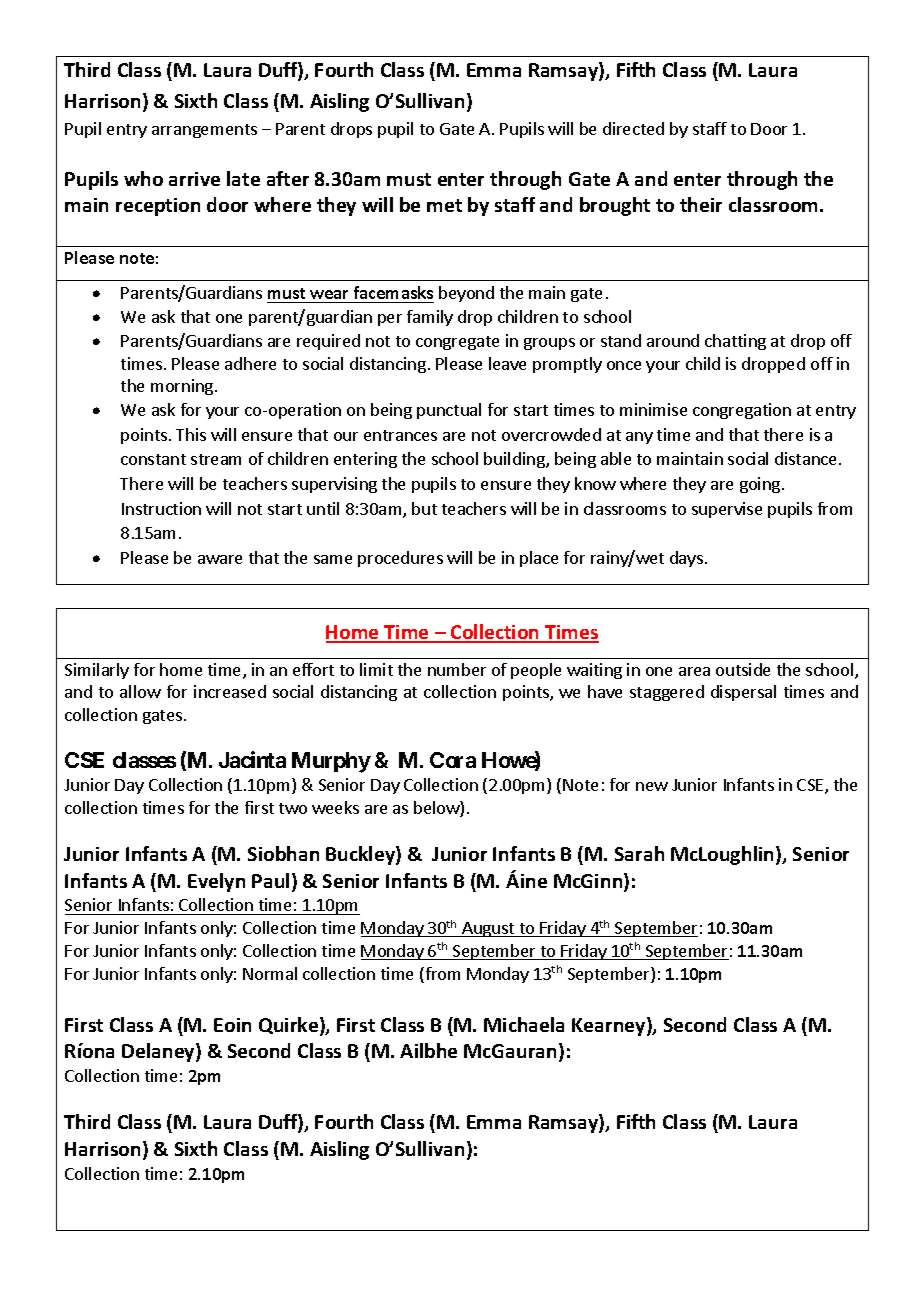 The width and height of the screenshot is (924, 1308). What do you see at coordinates (701, 204) in the screenshot?
I see `their` at bounding box center [701, 204].
